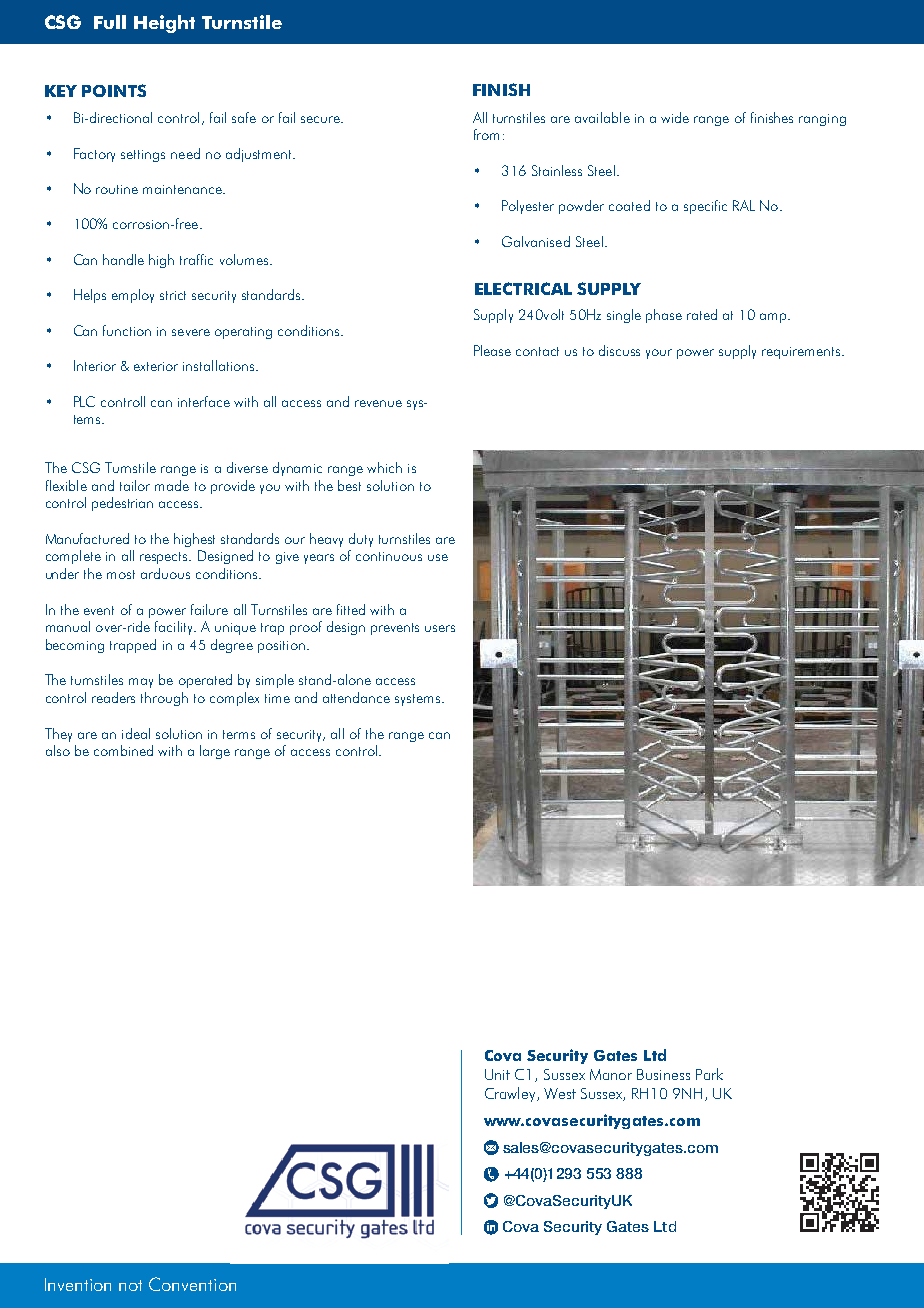  What do you see at coordinates (675, 117) in the screenshot?
I see `wide` at bounding box center [675, 117].
